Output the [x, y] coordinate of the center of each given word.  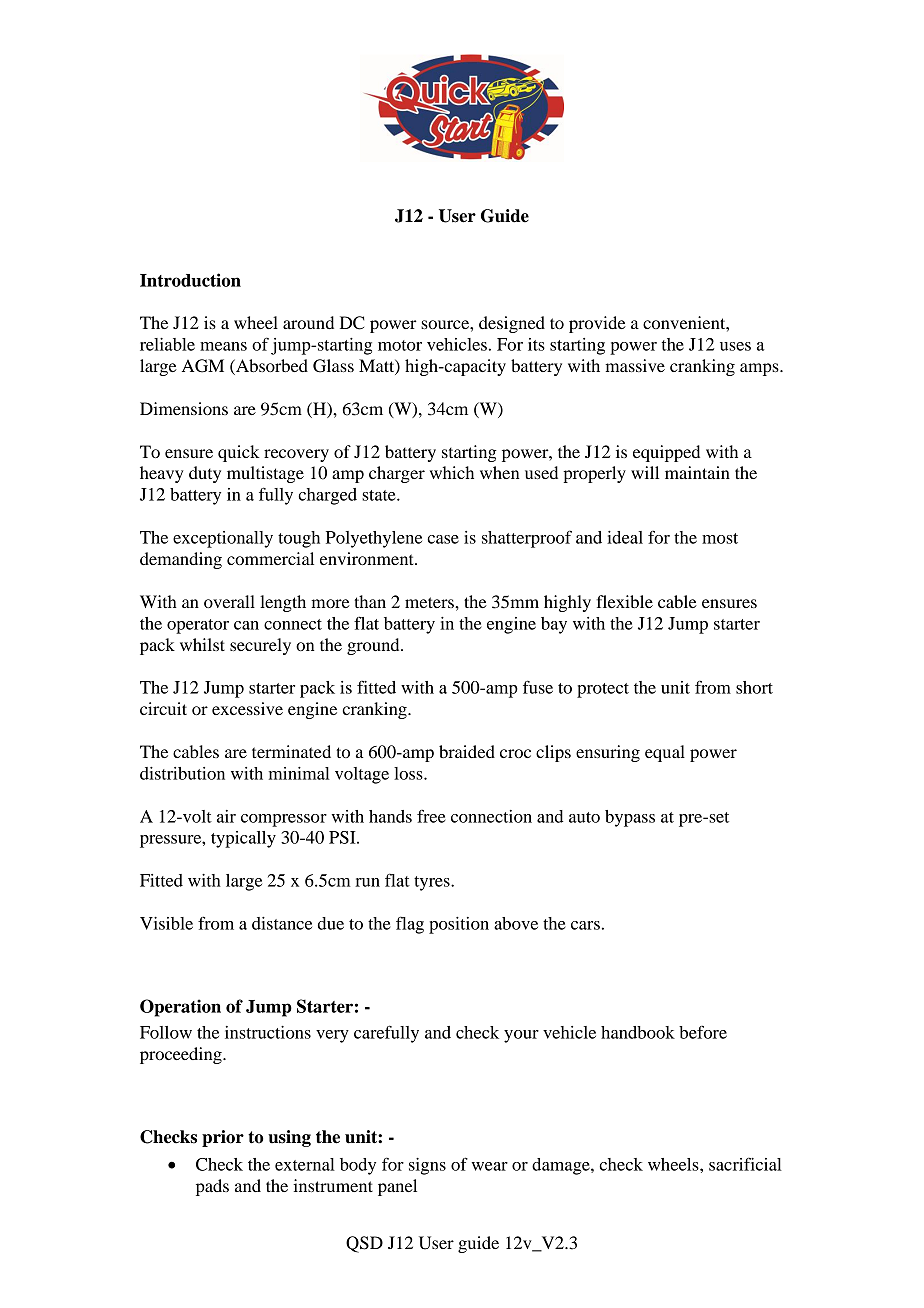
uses [735, 346]
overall [229, 601]
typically [243, 839]
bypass [630, 818]
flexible [625, 601]
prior [223, 1138]
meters [430, 602]
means [223, 346]
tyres [433, 883]
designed [512, 324]
